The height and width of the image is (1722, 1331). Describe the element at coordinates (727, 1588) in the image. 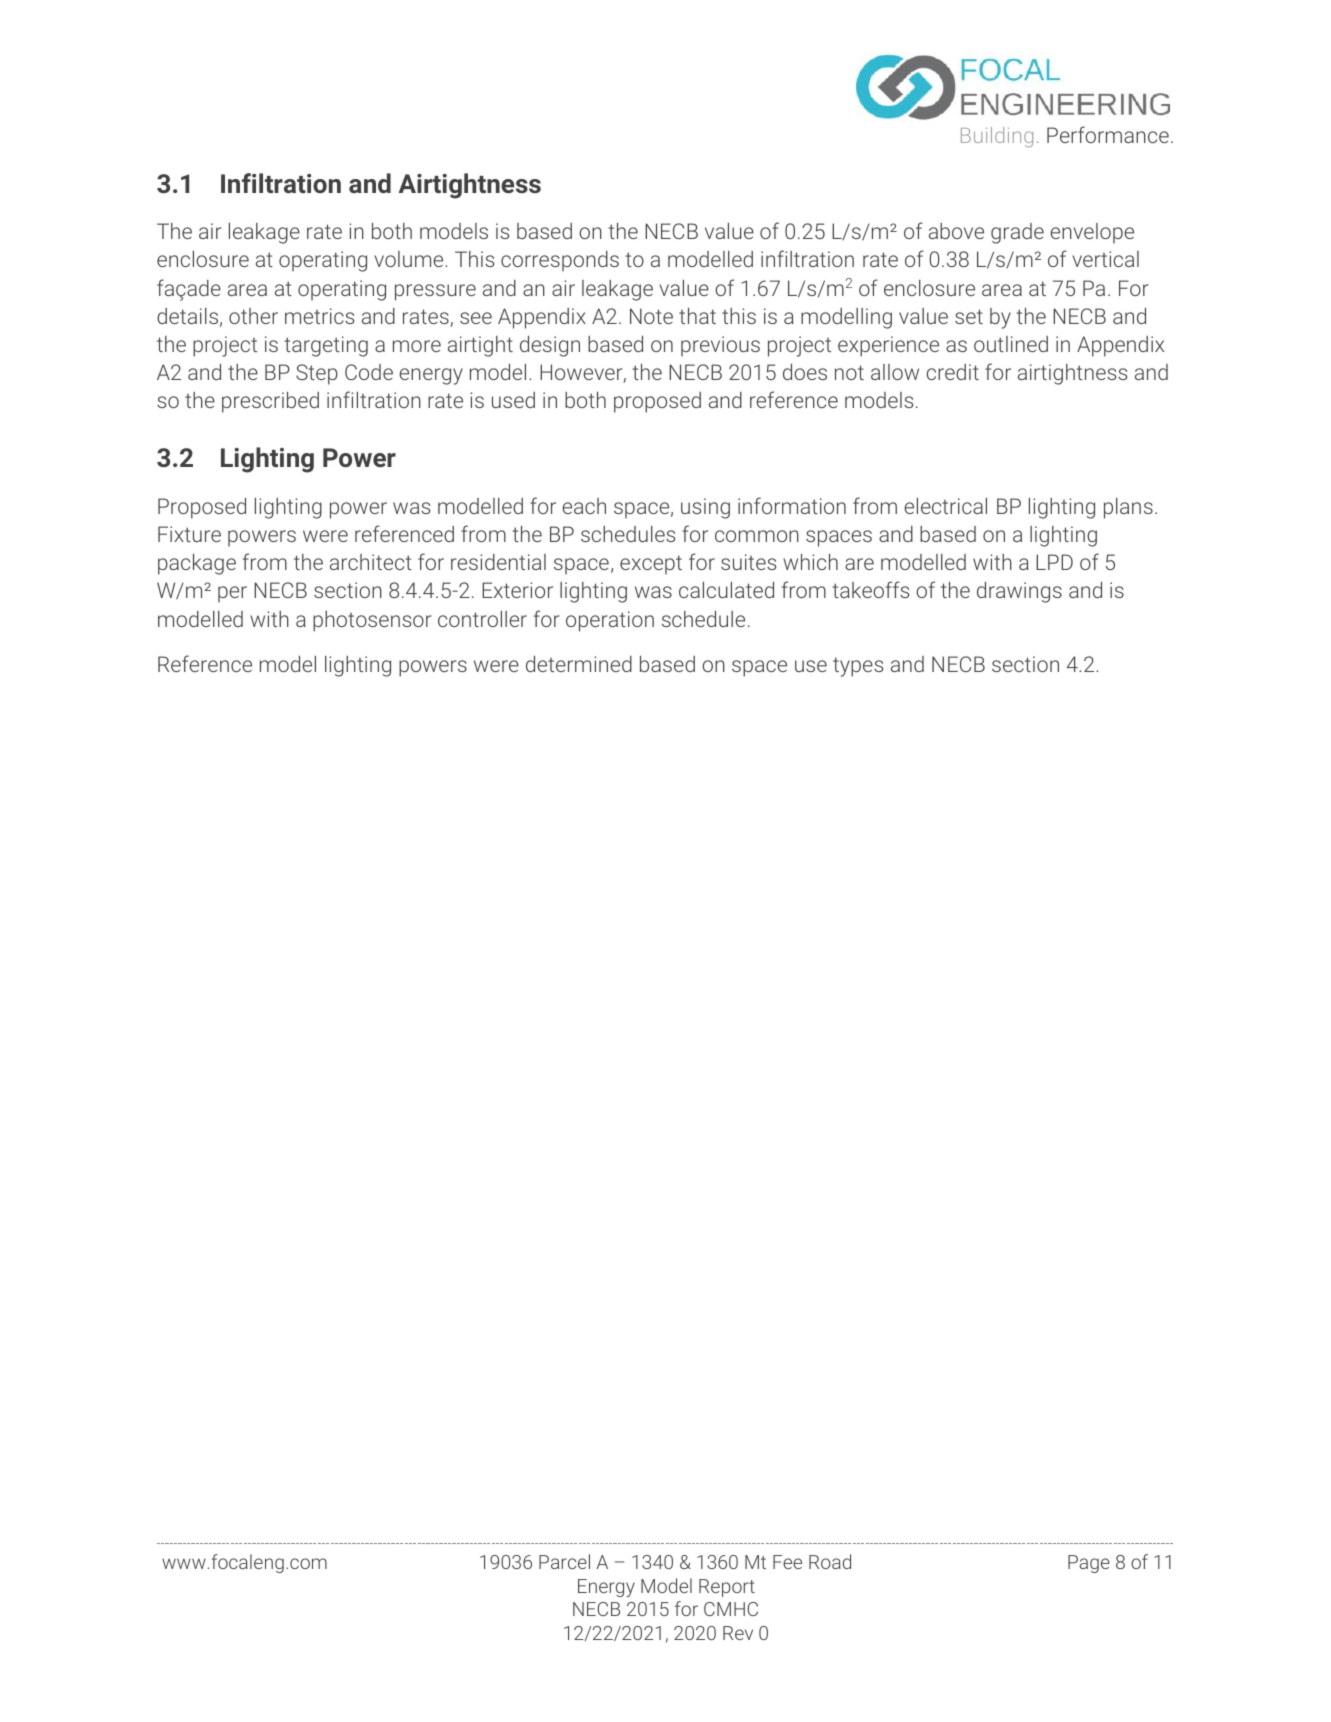

I see `Report` at that location.
